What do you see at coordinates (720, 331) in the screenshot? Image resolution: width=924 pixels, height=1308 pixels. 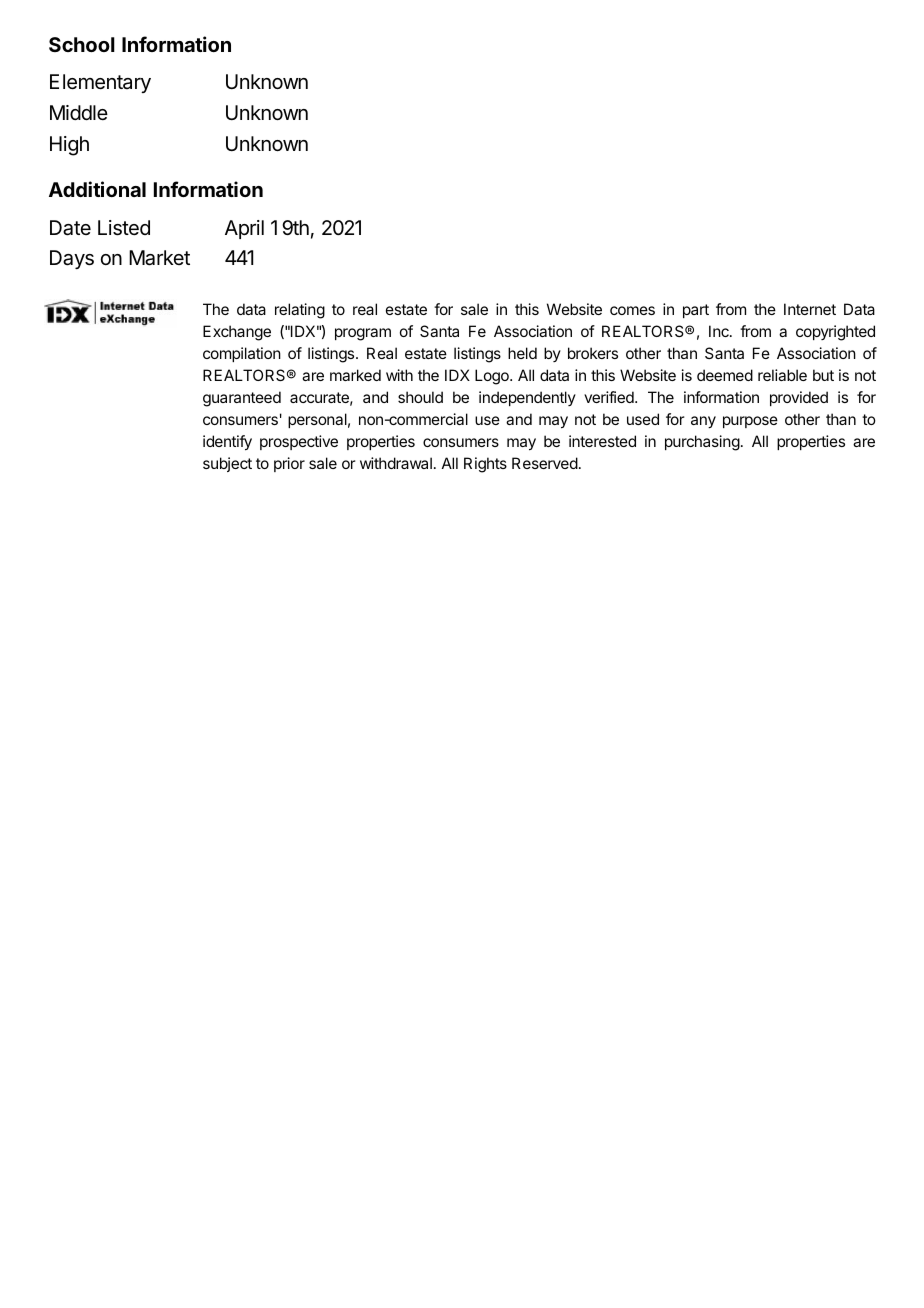 I see `Inc` at bounding box center [720, 331].
